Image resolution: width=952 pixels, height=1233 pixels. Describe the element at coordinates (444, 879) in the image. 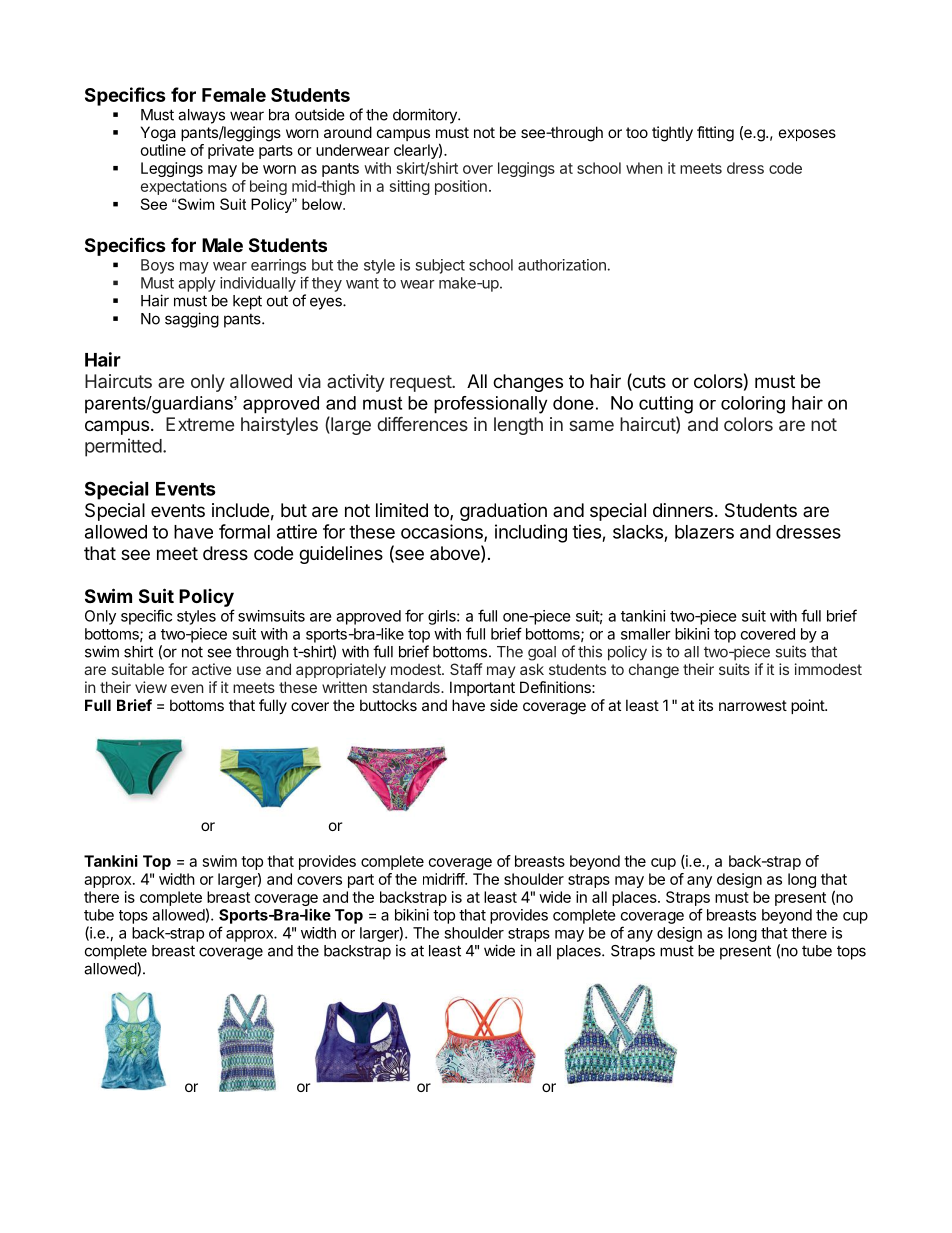

I see `midriff` at that location.
